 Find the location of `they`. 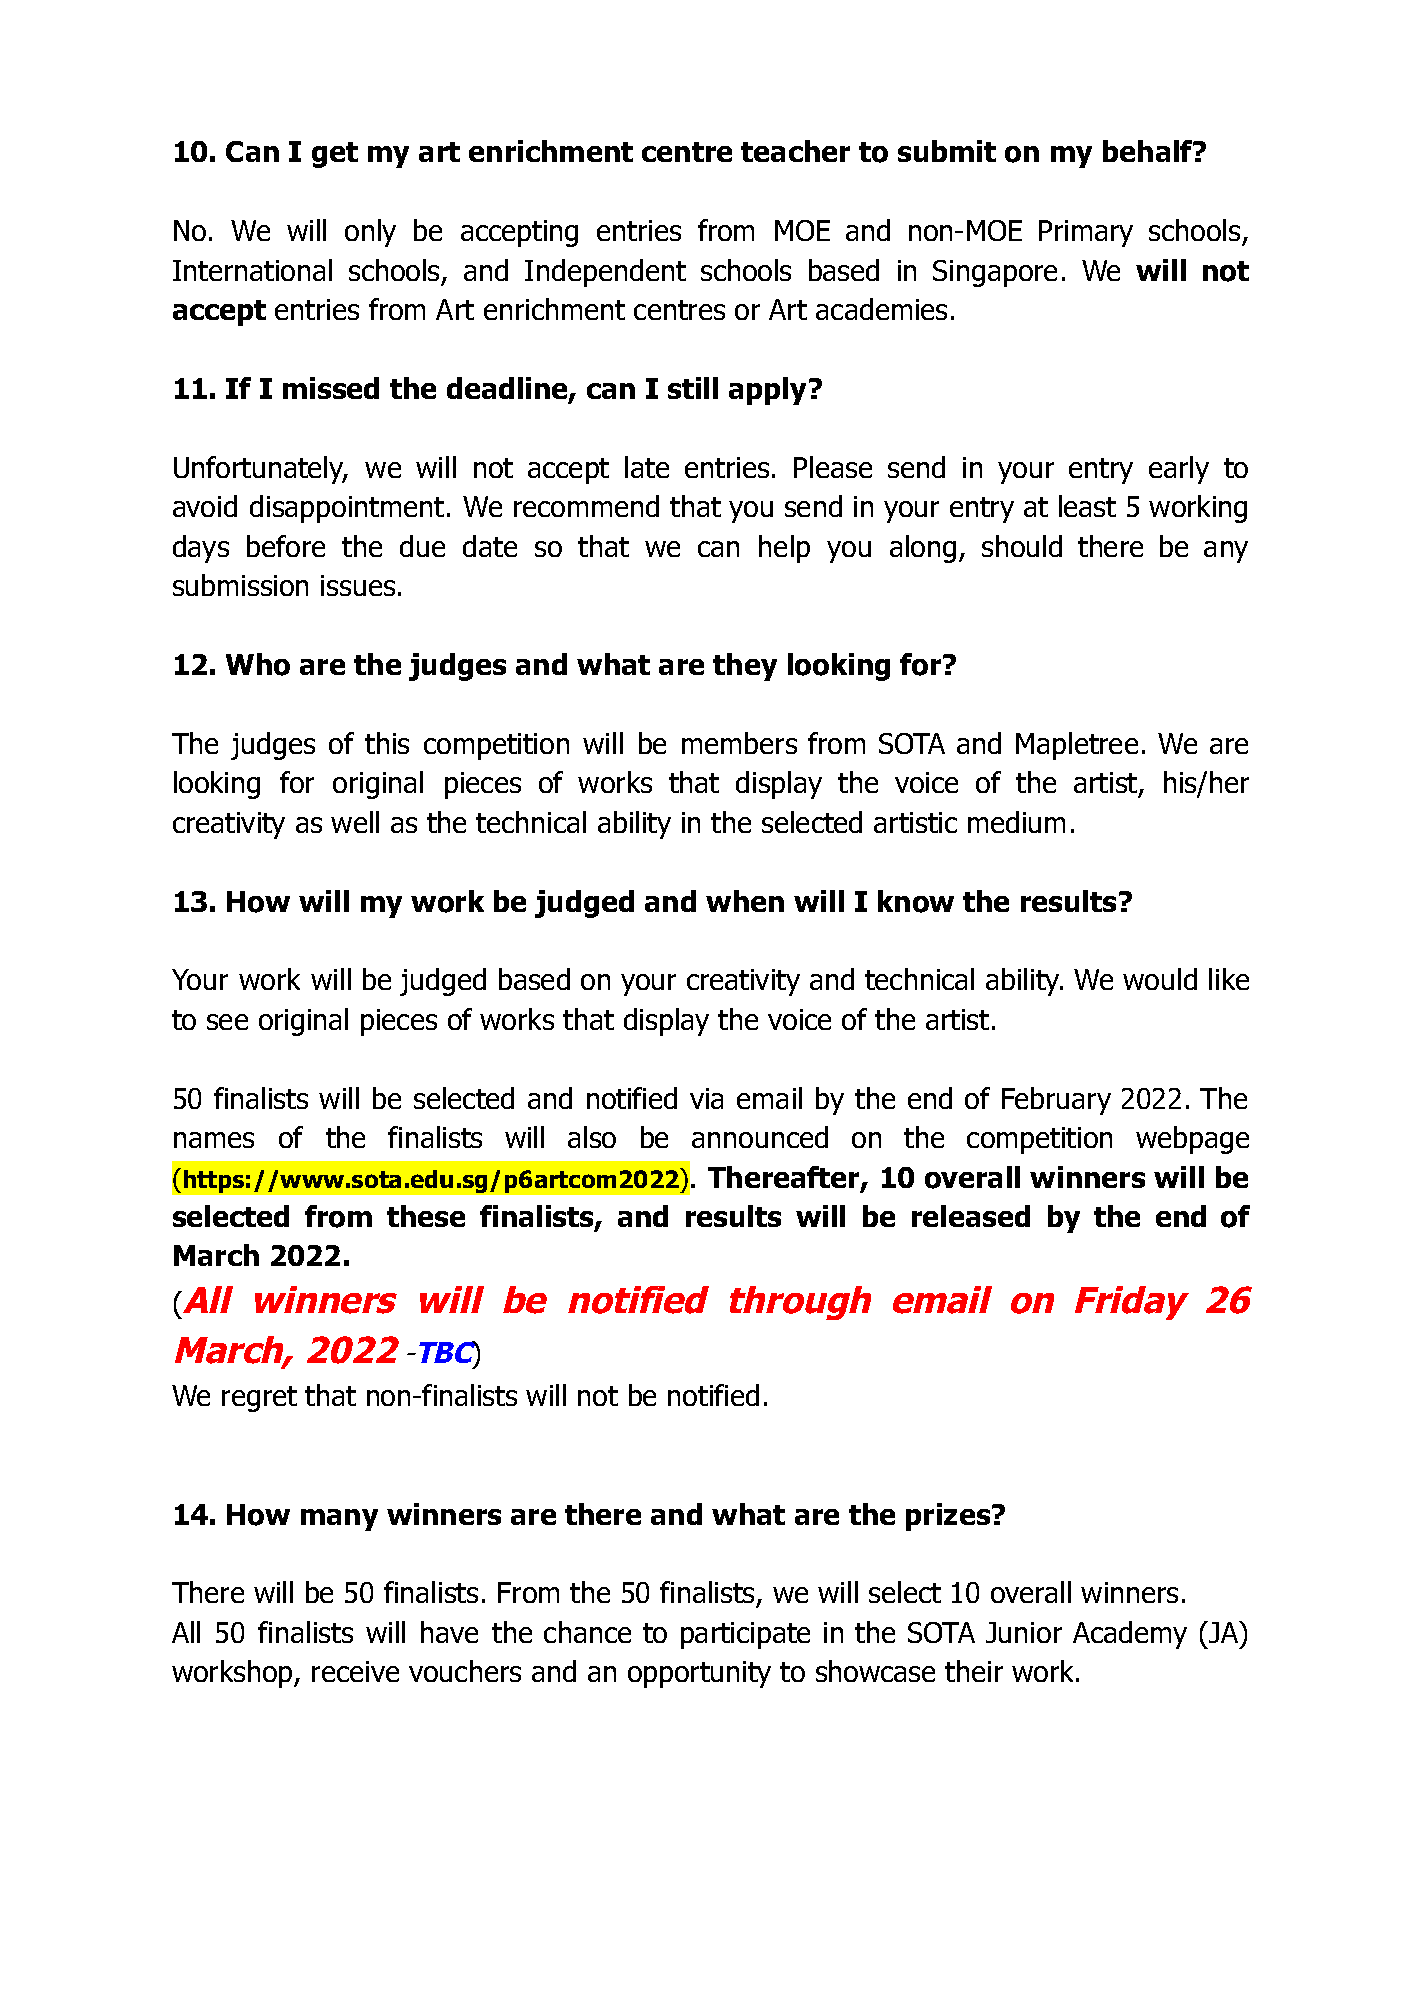

they is located at coordinates (745, 667).
